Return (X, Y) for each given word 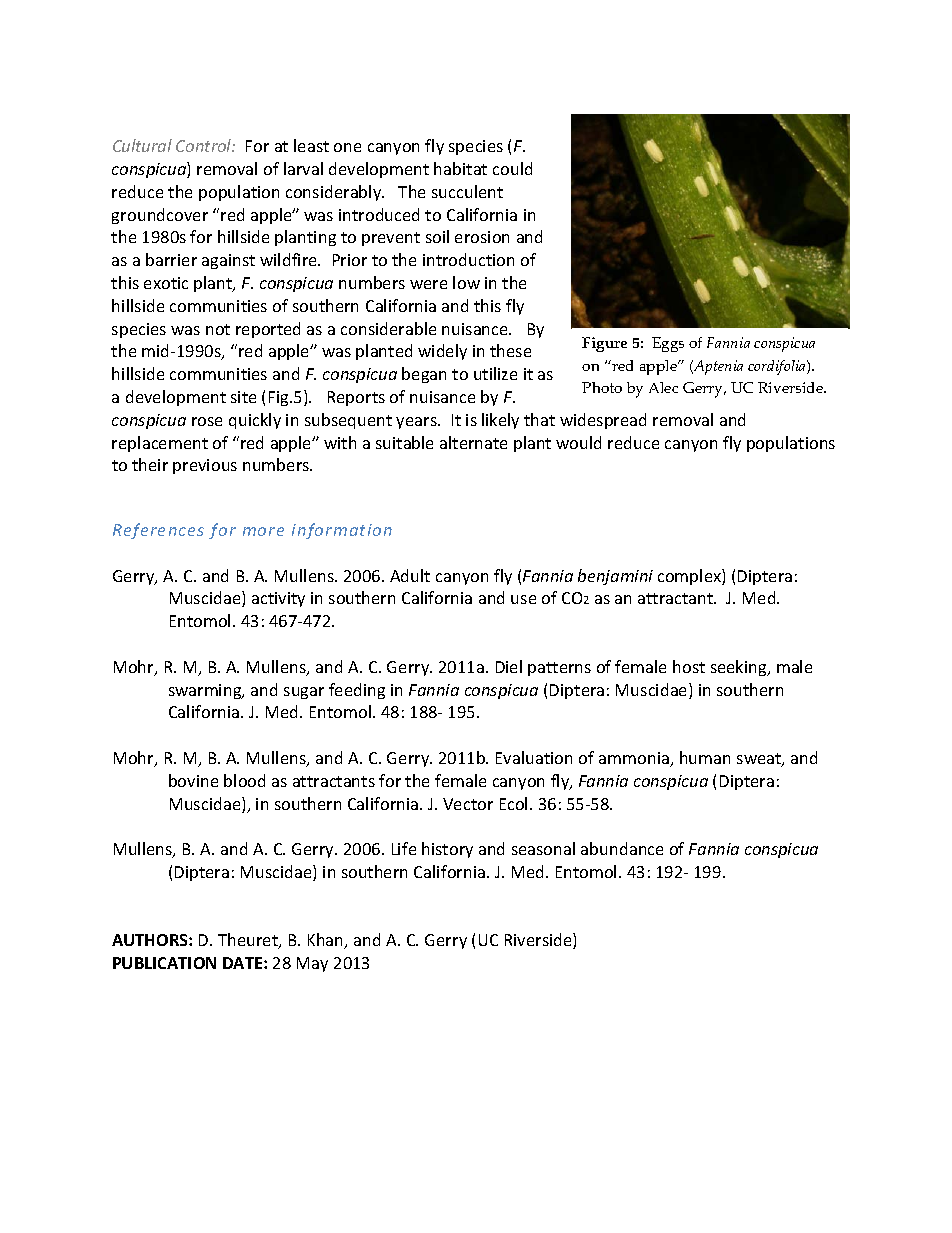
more (263, 531)
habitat (460, 168)
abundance (622, 848)
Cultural (142, 145)
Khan (327, 941)
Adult (410, 575)
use (523, 599)
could (512, 168)
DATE (244, 963)
